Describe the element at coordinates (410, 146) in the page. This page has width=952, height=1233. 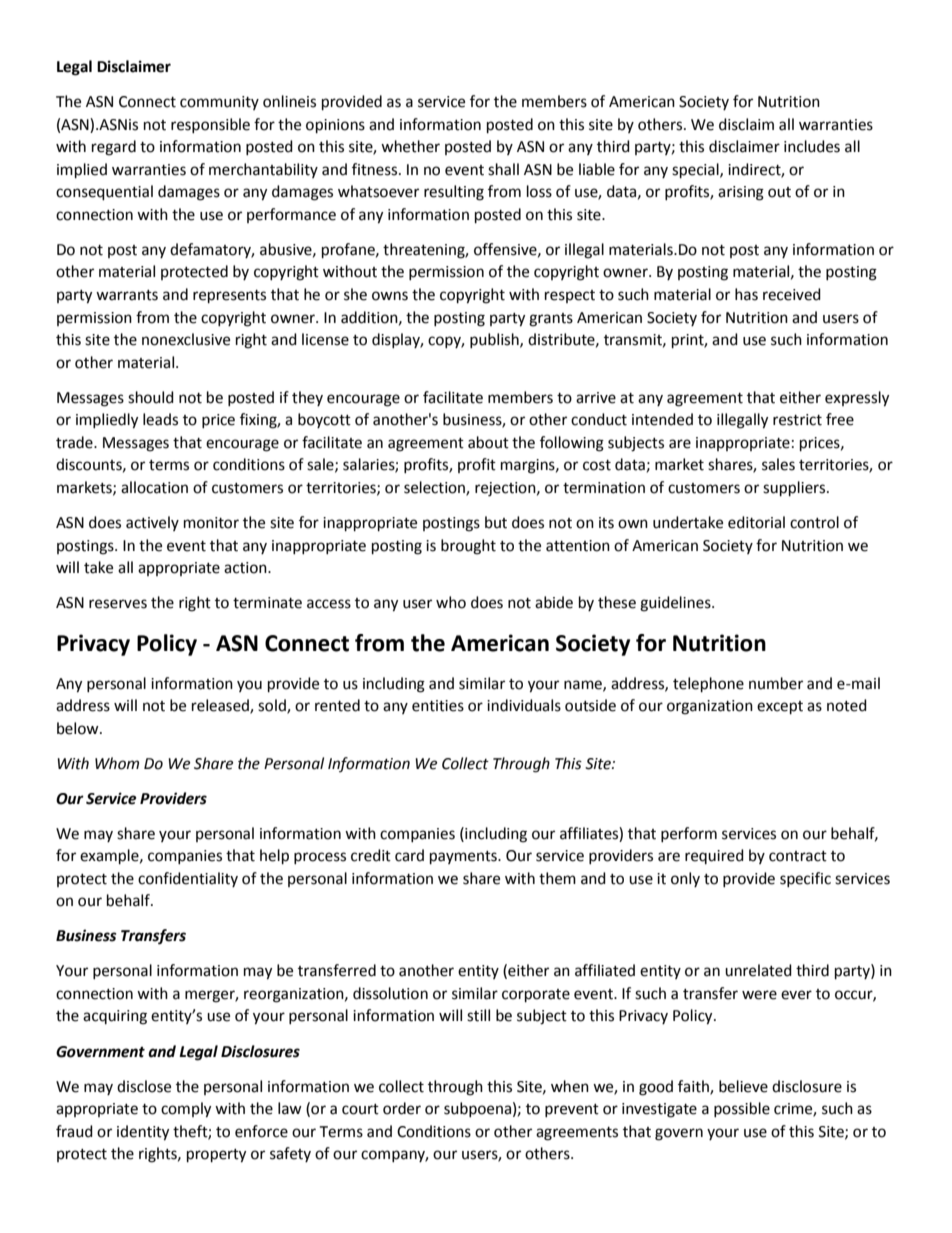
I see `whether` at that location.
